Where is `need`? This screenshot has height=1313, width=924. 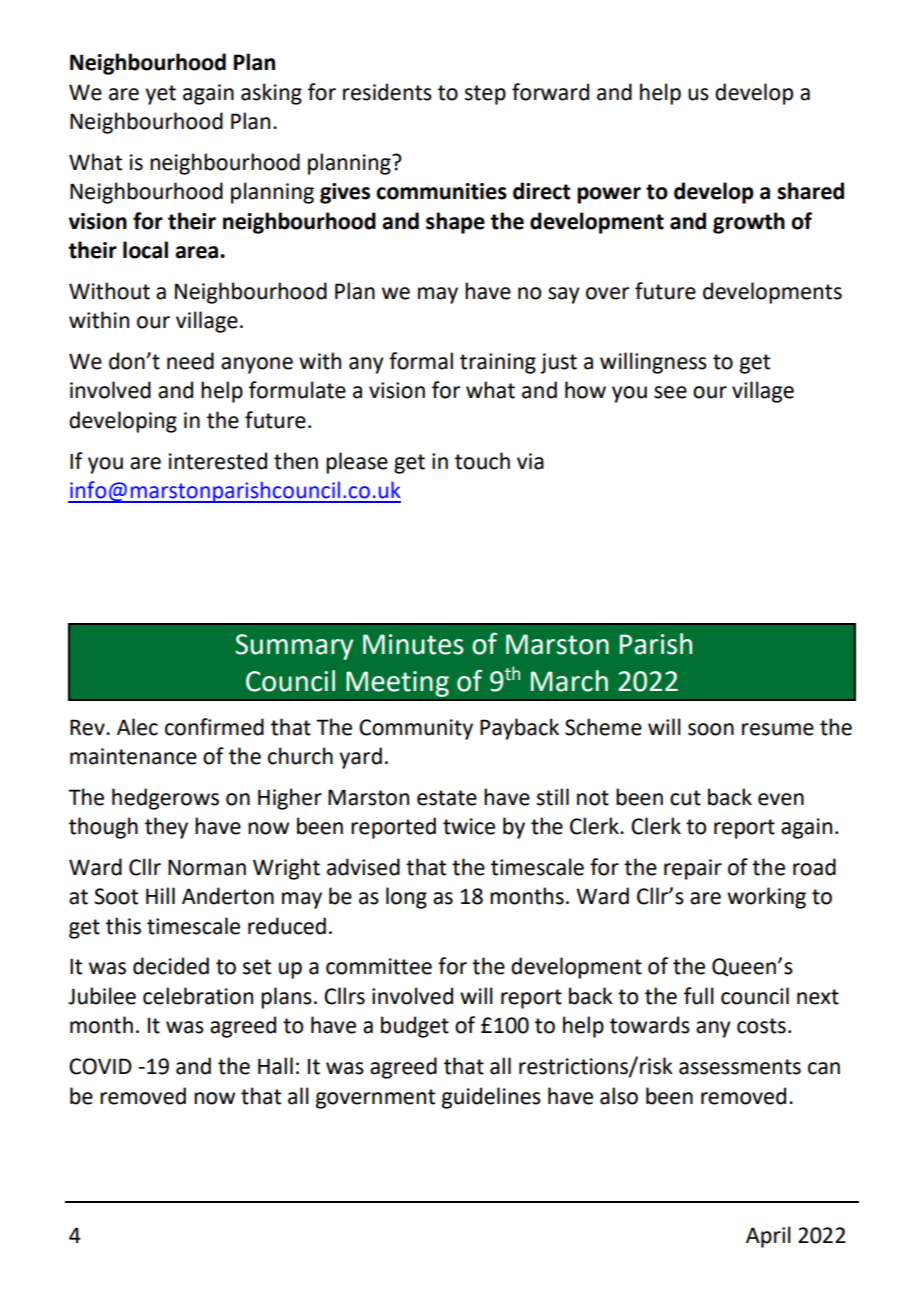
need is located at coordinates (190, 361).
